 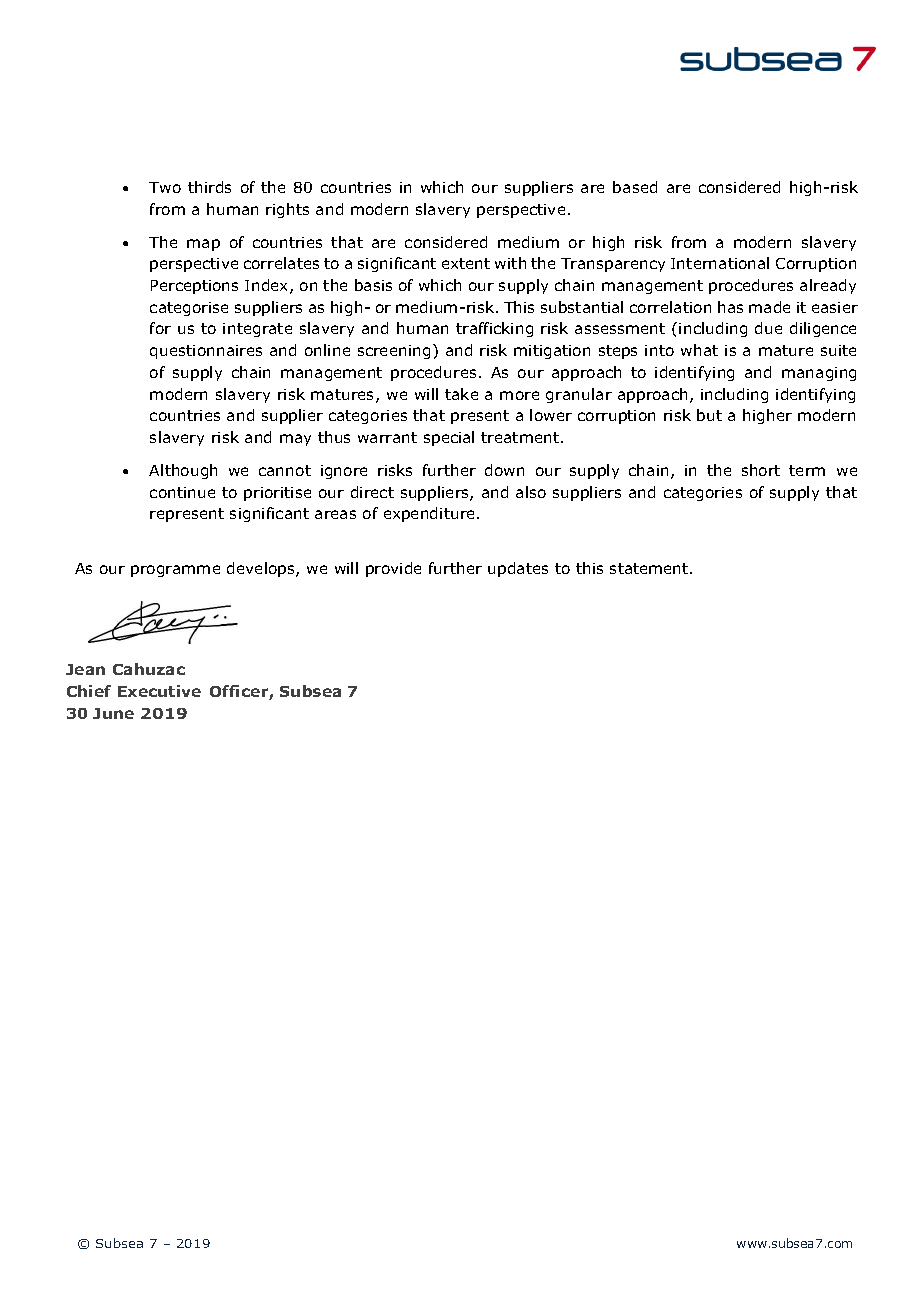 What do you see at coordinates (183, 471) in the screenshot?
I see `Although` at bounding box center [183, 471].
